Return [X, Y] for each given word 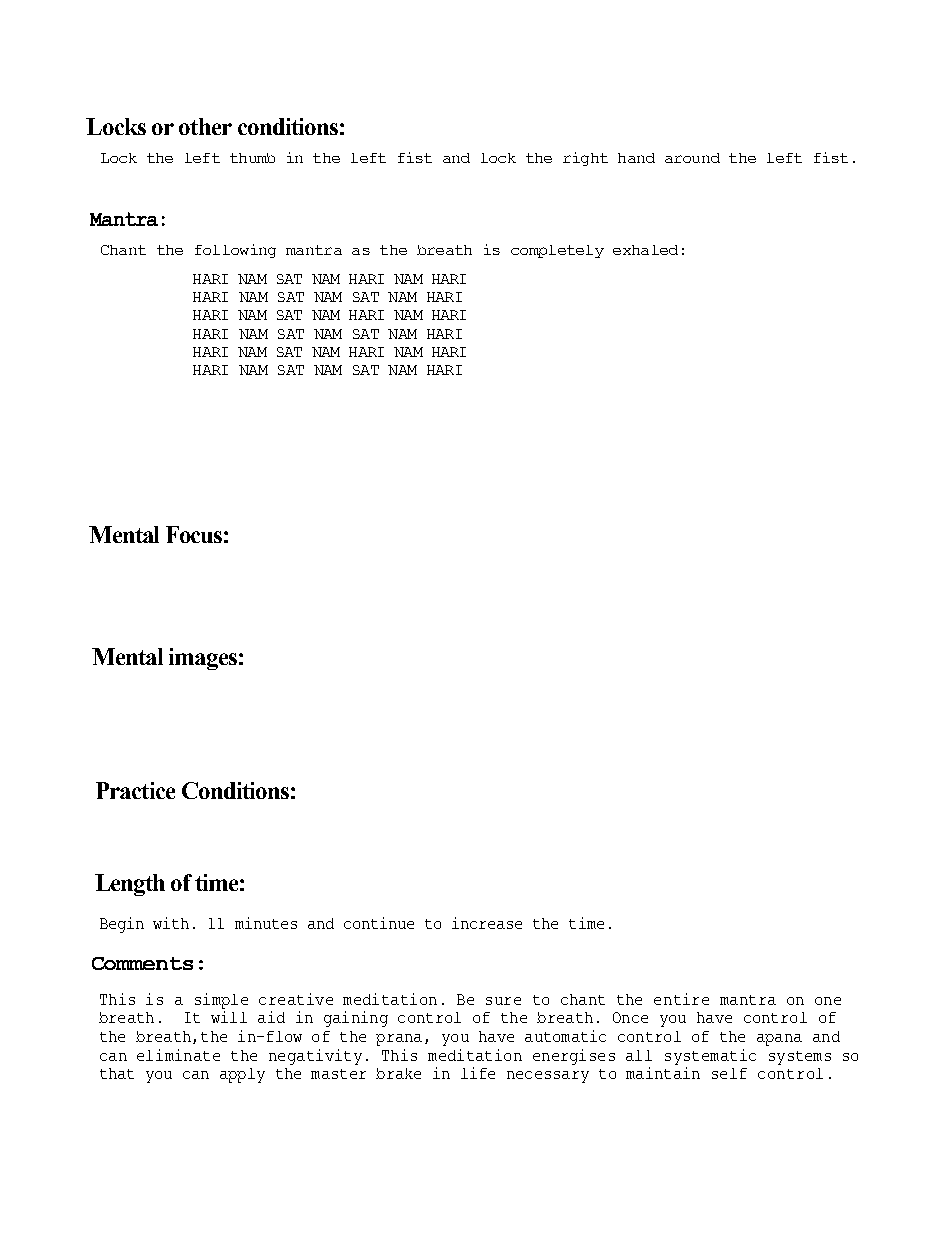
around [692, 158]
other [205, 126]
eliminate [178, 1055]
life [478, 1073]
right [585, 159]
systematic [710, 1057]
